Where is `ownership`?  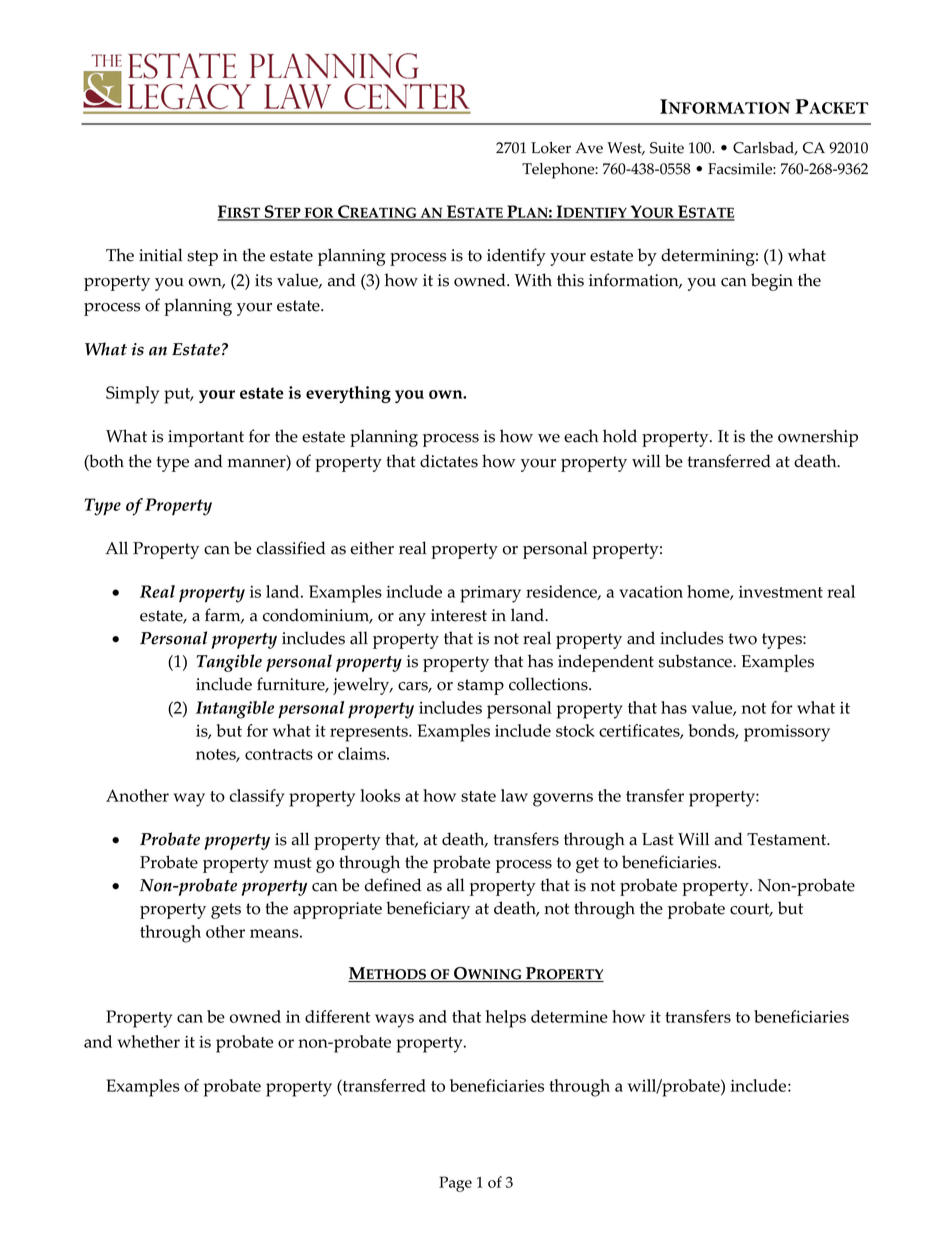 ownership is located at coordinates (818, 438).
